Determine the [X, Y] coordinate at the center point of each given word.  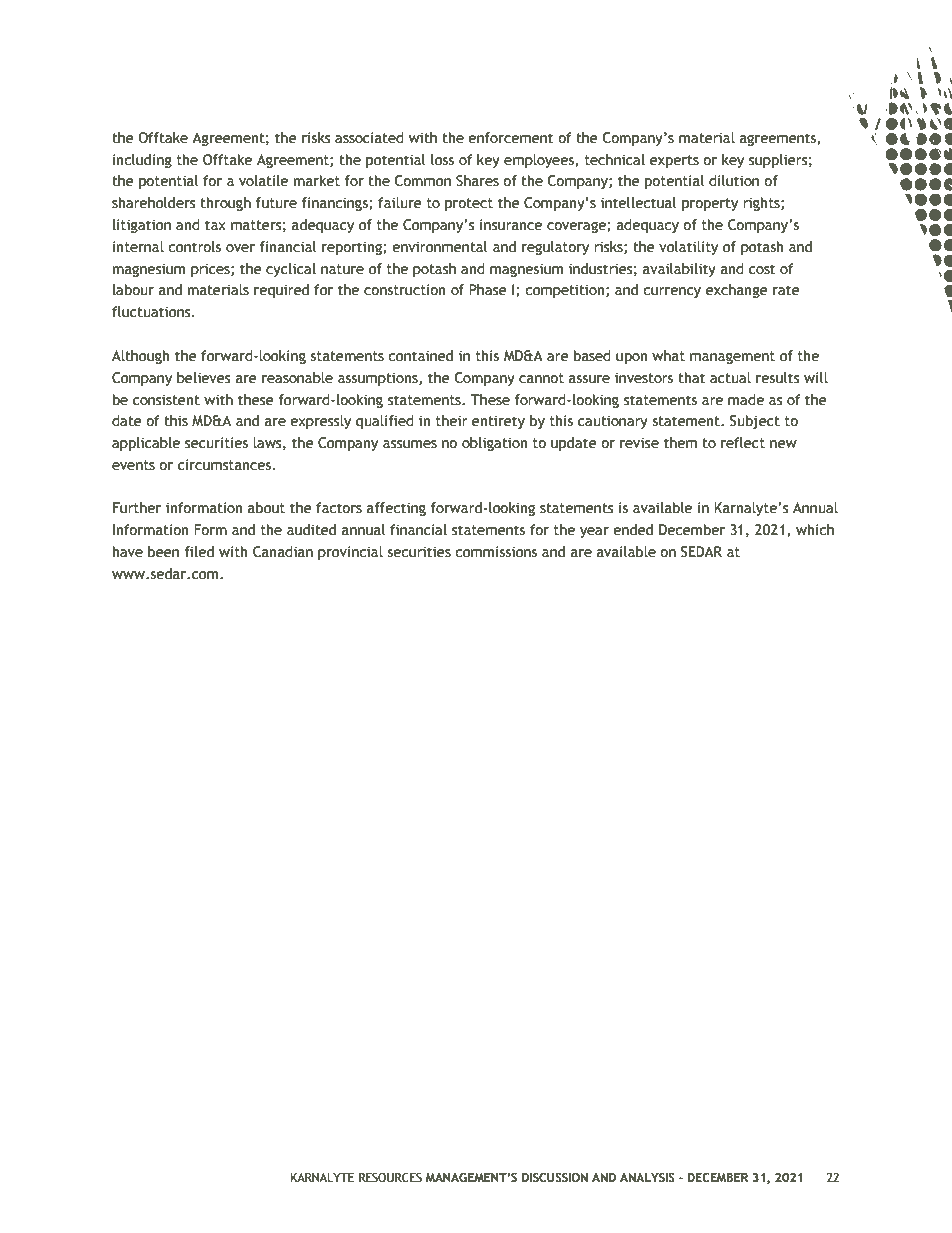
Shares [477, 181]
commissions [496, 552]
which [815, 530]
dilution [734, 181]
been [163, 552]
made [746, 400]
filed [199, 552]
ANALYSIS [647, 1178]
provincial [350, 553]
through [225, 204]
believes [204, 378]
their [452, 421]
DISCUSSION [555, 1178]
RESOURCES [390, 1178]
